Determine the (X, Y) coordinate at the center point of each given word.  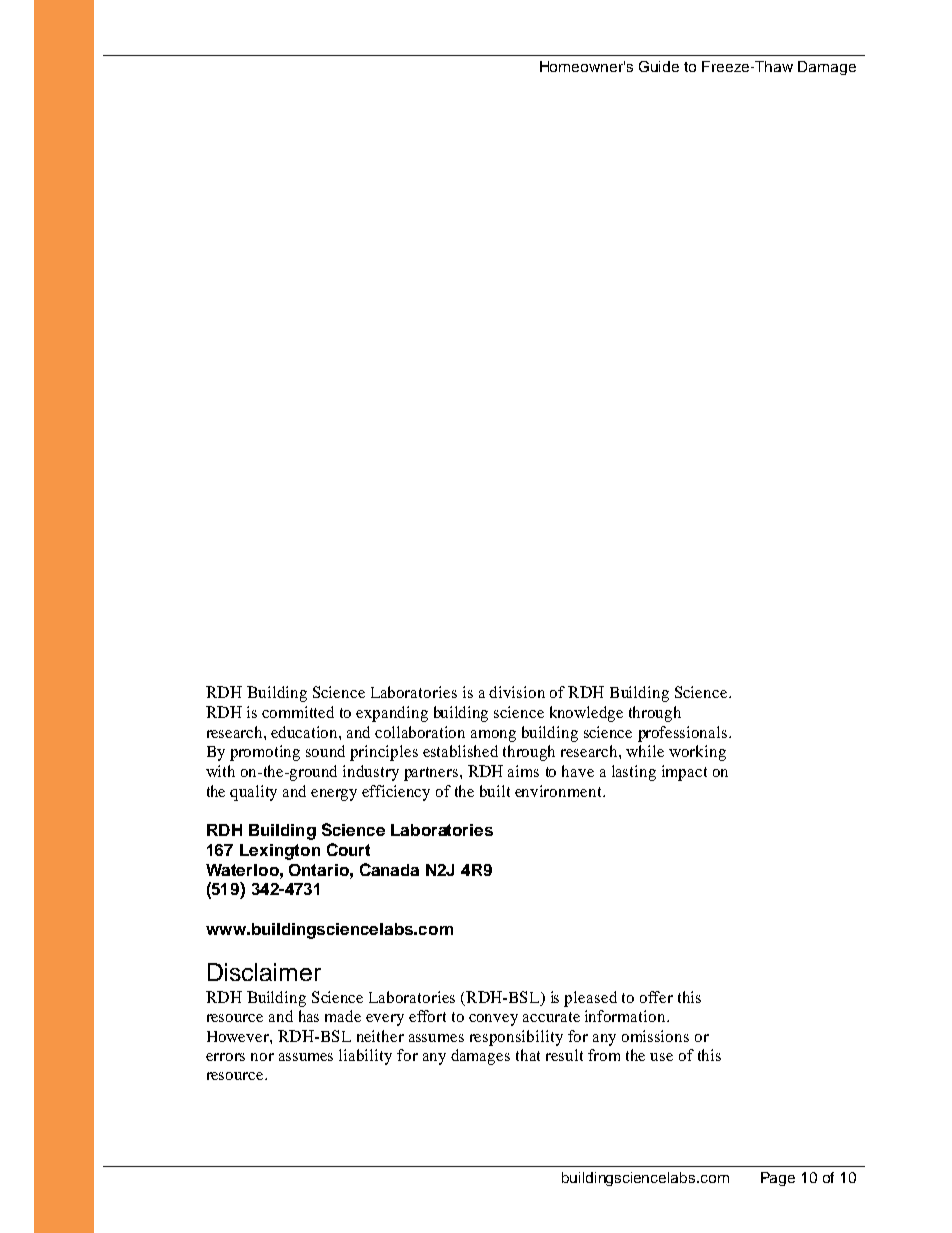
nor (262, 1057)
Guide (659, 66)
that (528, 1055)
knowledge (586, 714)
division (517, 692)
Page (778, 1179)
